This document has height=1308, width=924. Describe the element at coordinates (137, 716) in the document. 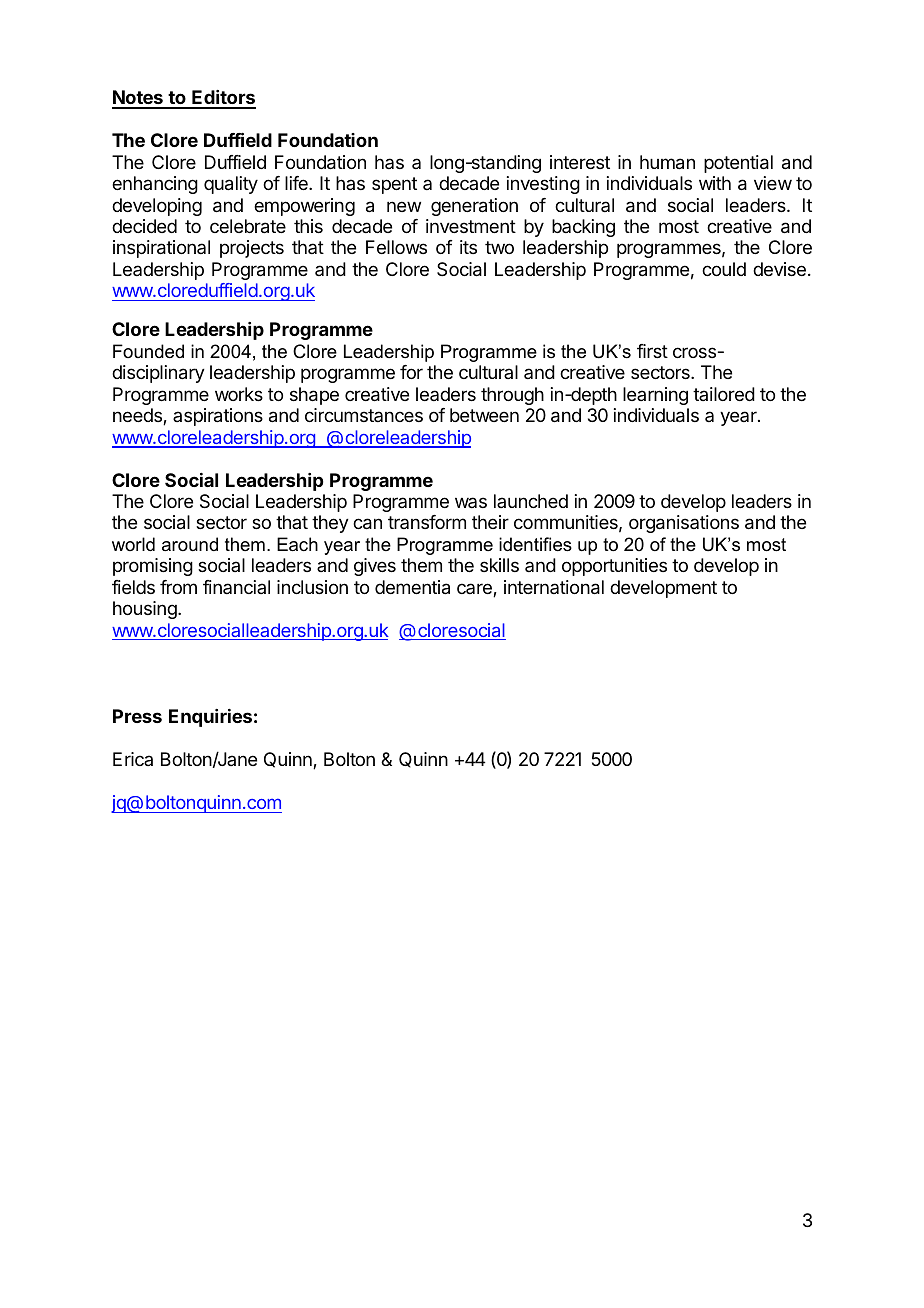

I see `Press` at that location.
